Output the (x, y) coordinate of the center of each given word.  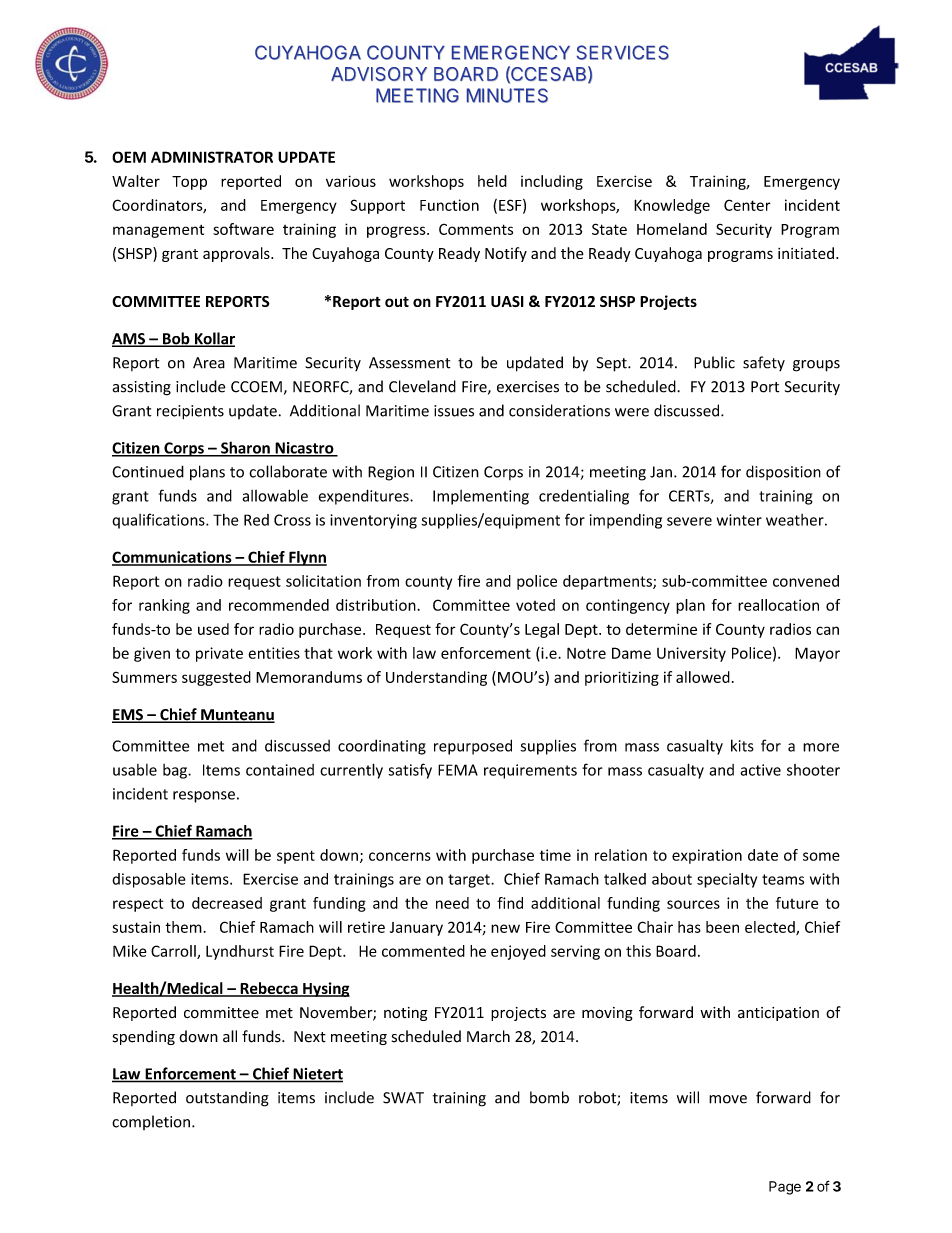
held (492, 181)
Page (785, 1188)
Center (747, 205)
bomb (549, 1097)
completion (151, 1122)
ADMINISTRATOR (212, 157)
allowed (703, 677)
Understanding (436, 678)
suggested (216, 678)
